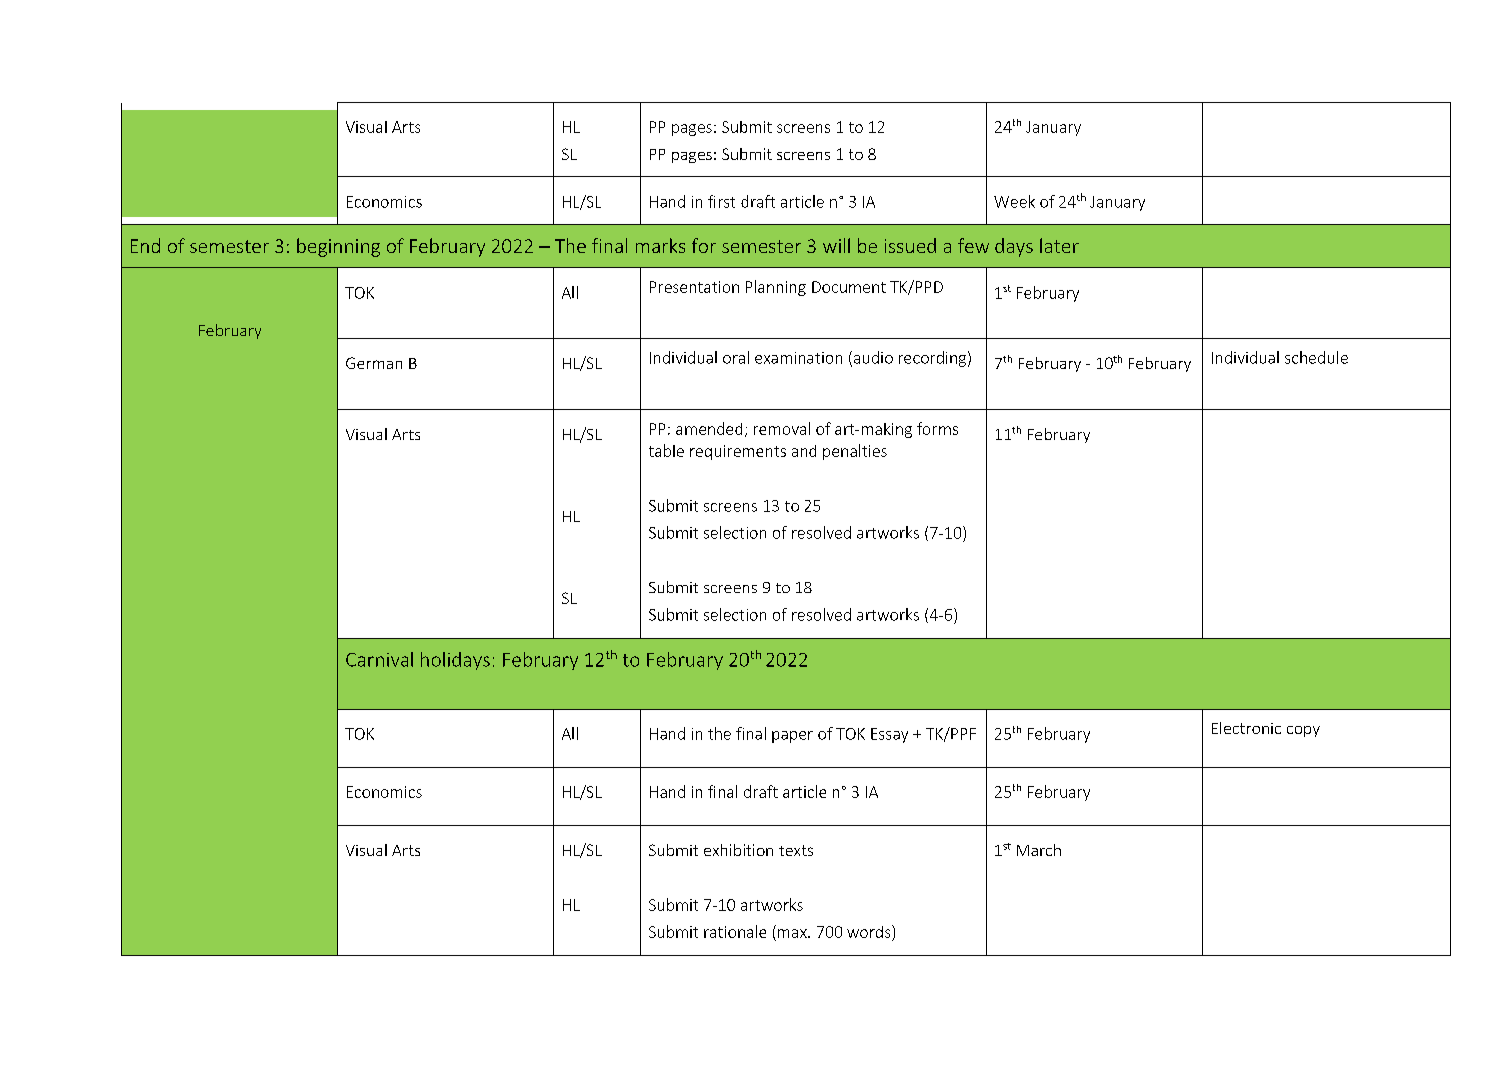 This screenshot has width=1512, height=1069. Describe the element at coordinates (338, 247) in the screenshot. I see `beginning` at that location.
